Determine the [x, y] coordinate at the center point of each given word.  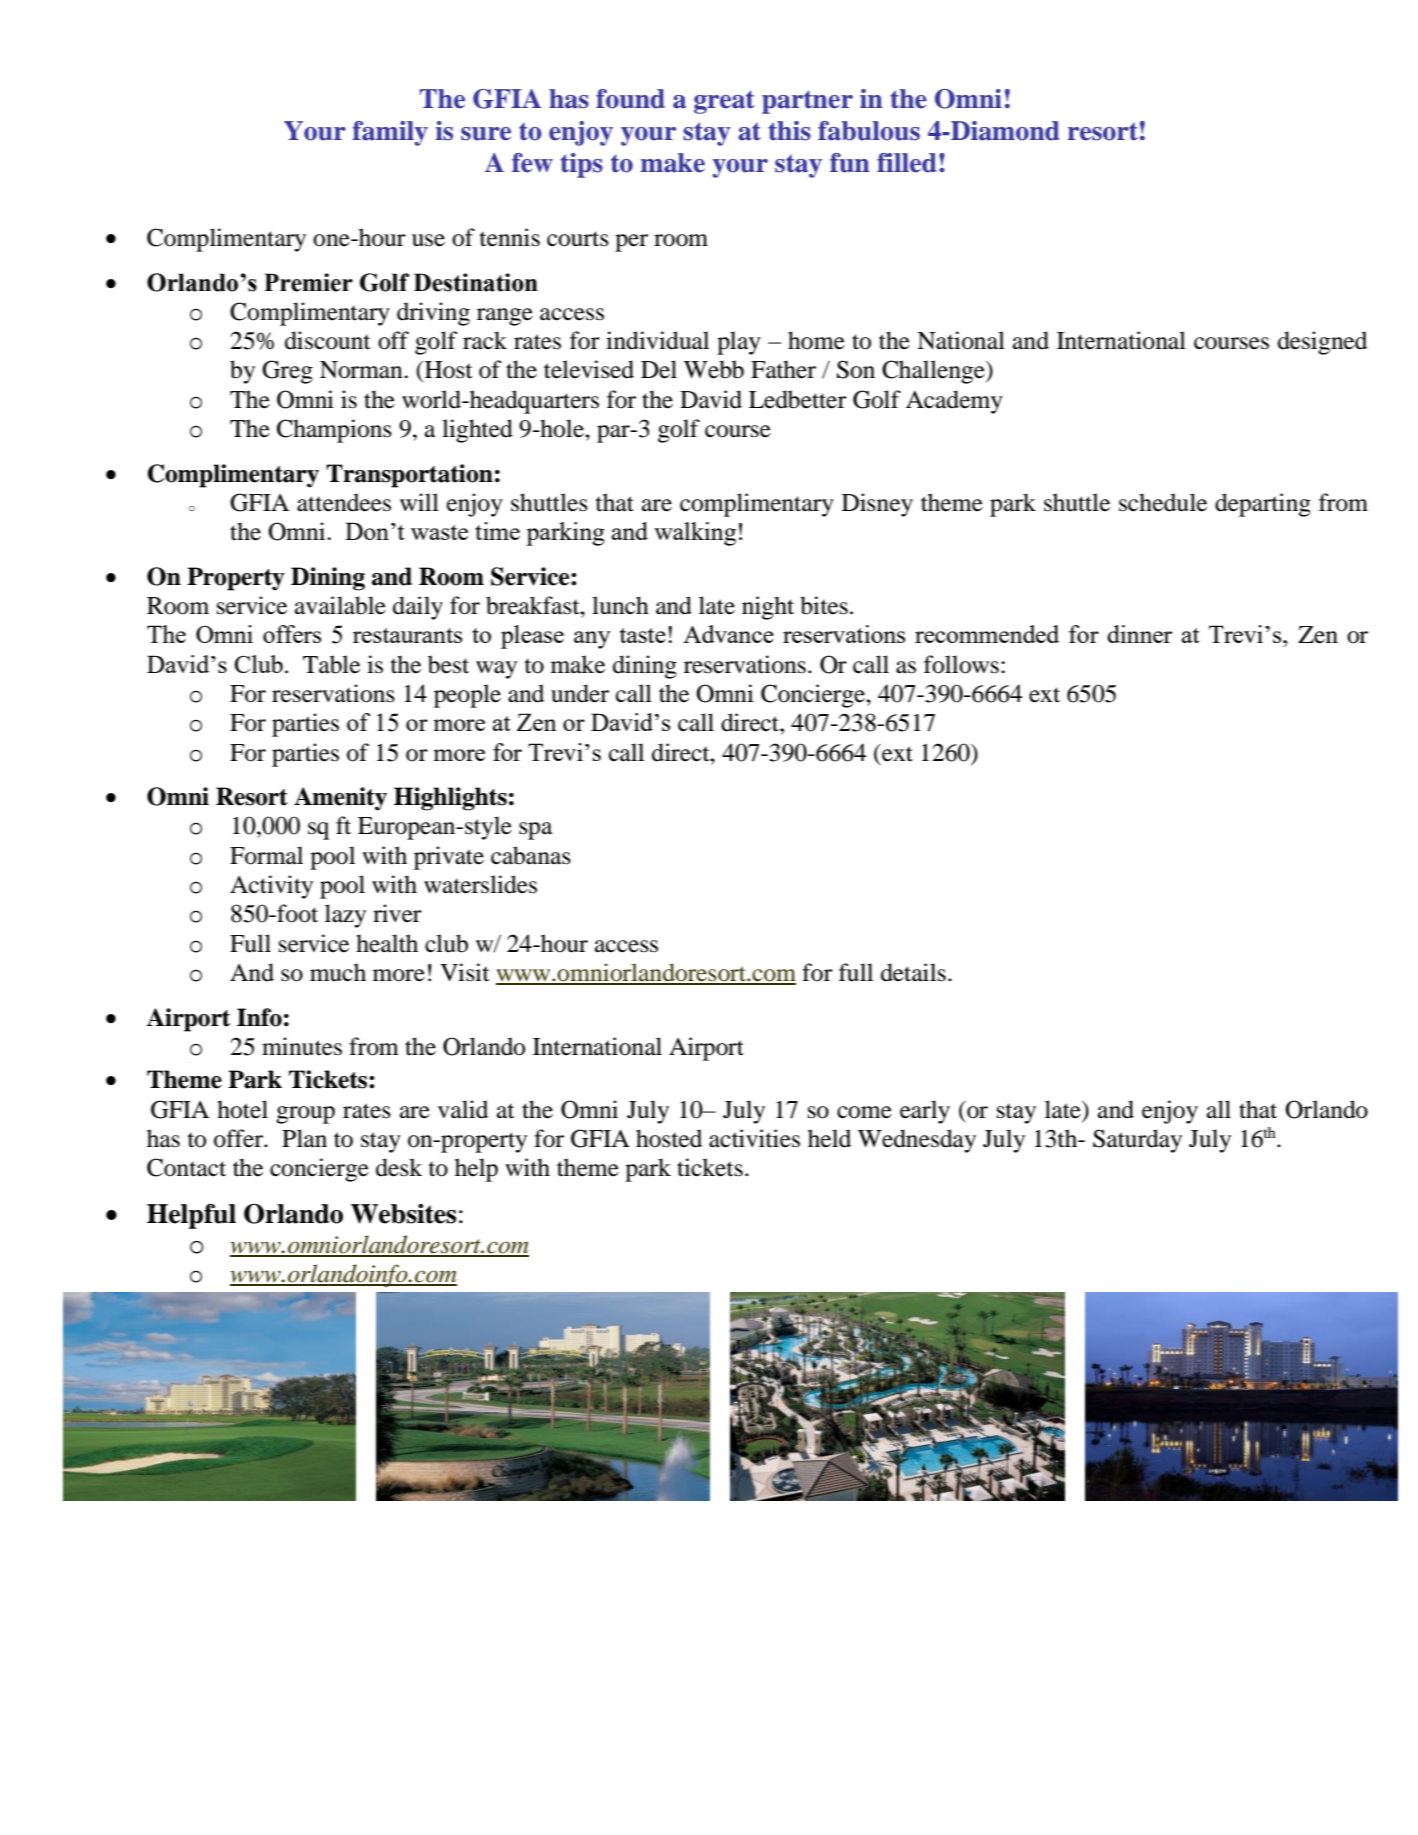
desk [399, 1167]
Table [331, 664]
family [390, 133]
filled [907, 163]
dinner [1139, 634]
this [789, 131]
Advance [728, 634]
